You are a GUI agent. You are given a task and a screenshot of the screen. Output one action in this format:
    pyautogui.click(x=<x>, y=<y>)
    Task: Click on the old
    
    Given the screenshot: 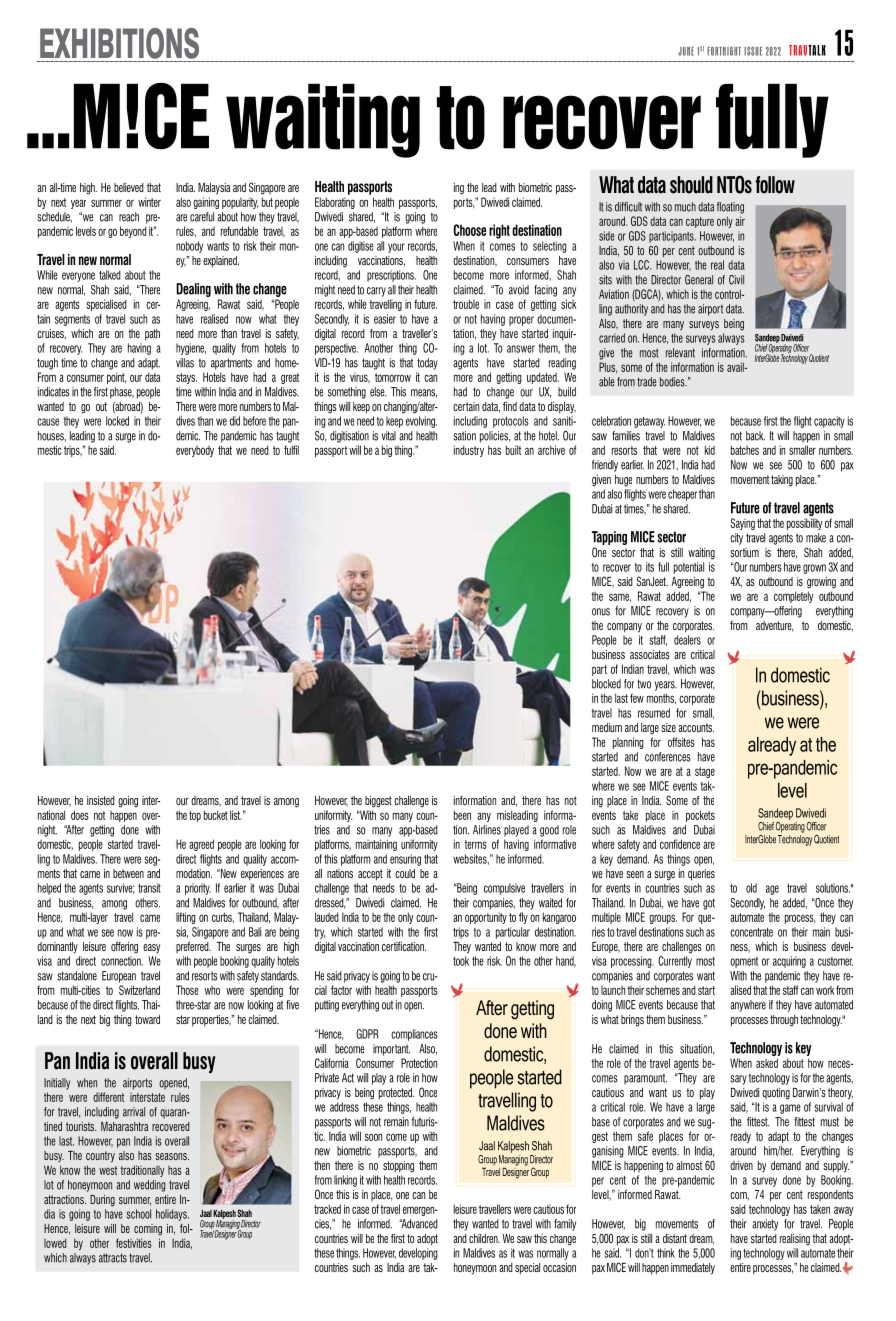 What is the action you would take?
    pyautogui.click(x=751, y=888)
